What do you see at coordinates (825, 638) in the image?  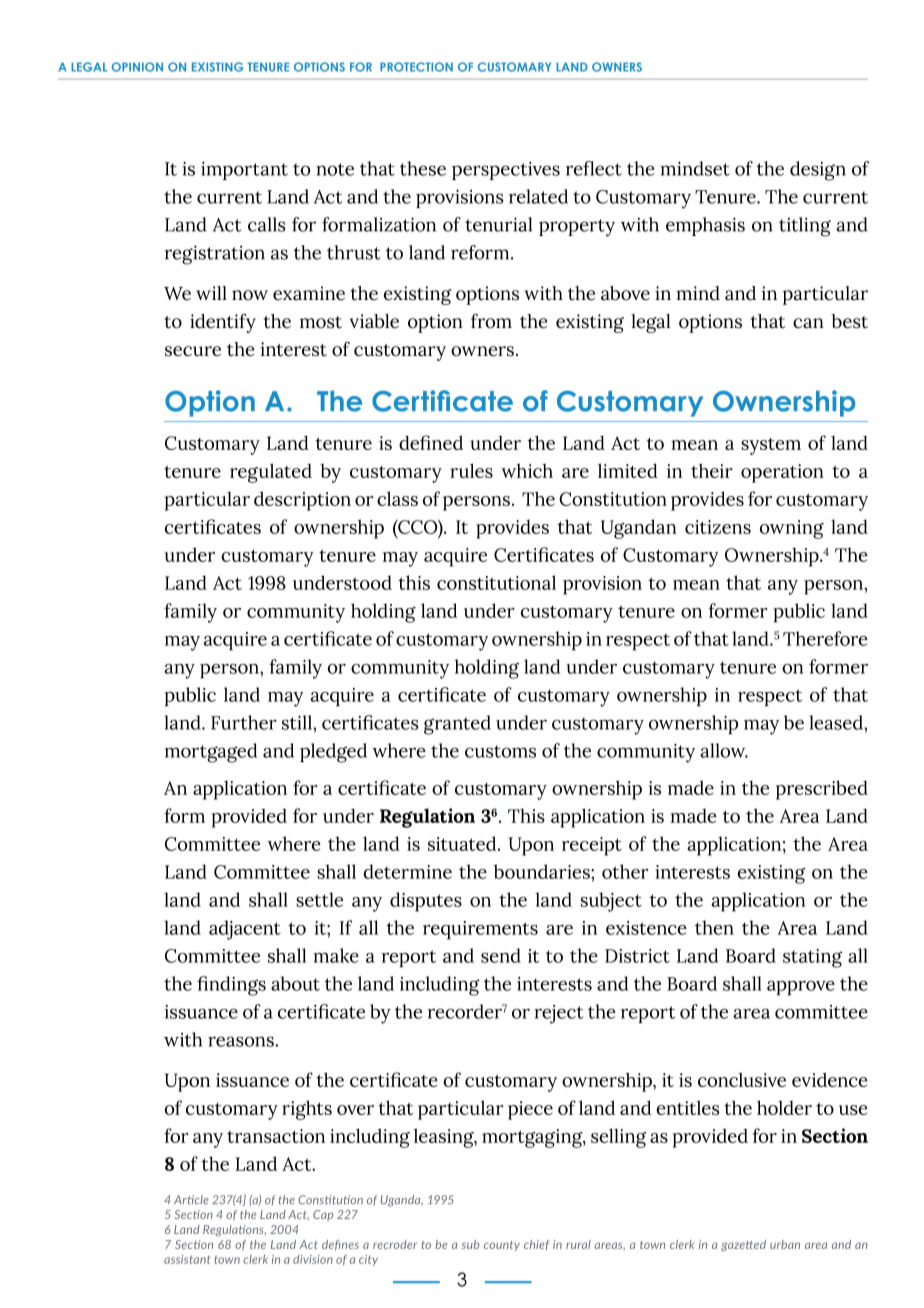 I see `Therefore` at bounding box center [825, 638].
